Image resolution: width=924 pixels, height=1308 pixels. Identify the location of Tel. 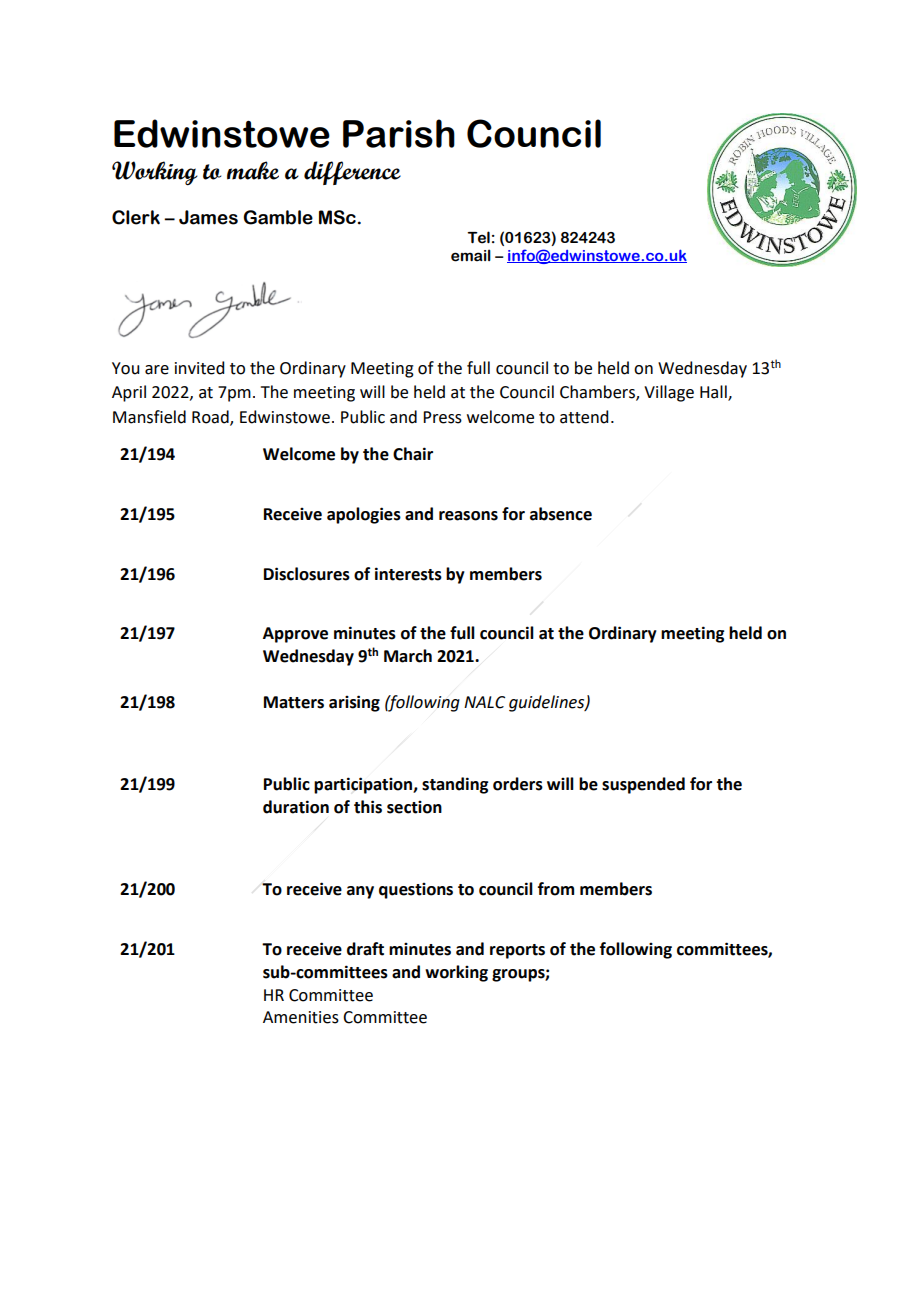
(478, 237).
